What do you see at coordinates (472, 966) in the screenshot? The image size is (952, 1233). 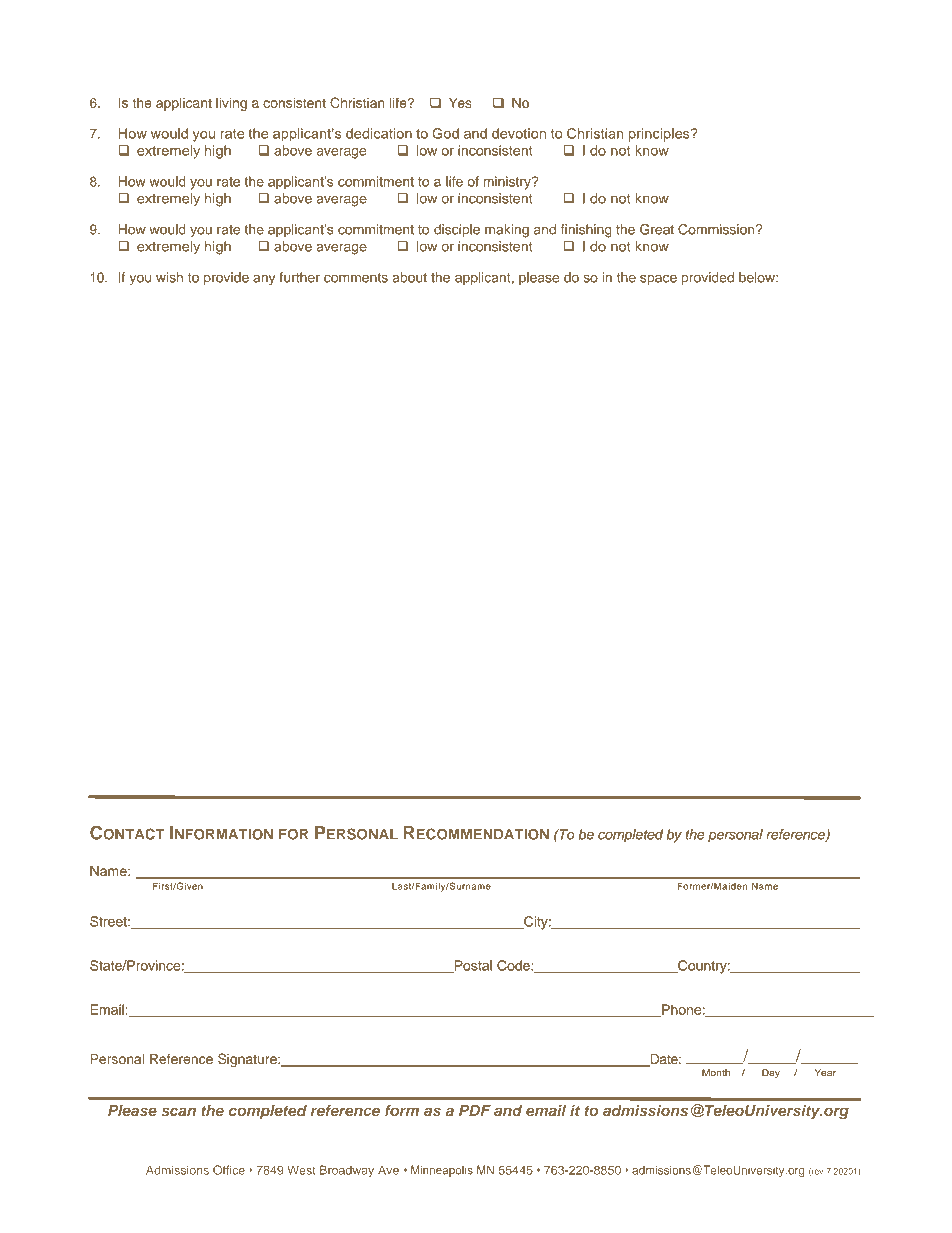 I see `Postal` at bounding box center [472, 966].
